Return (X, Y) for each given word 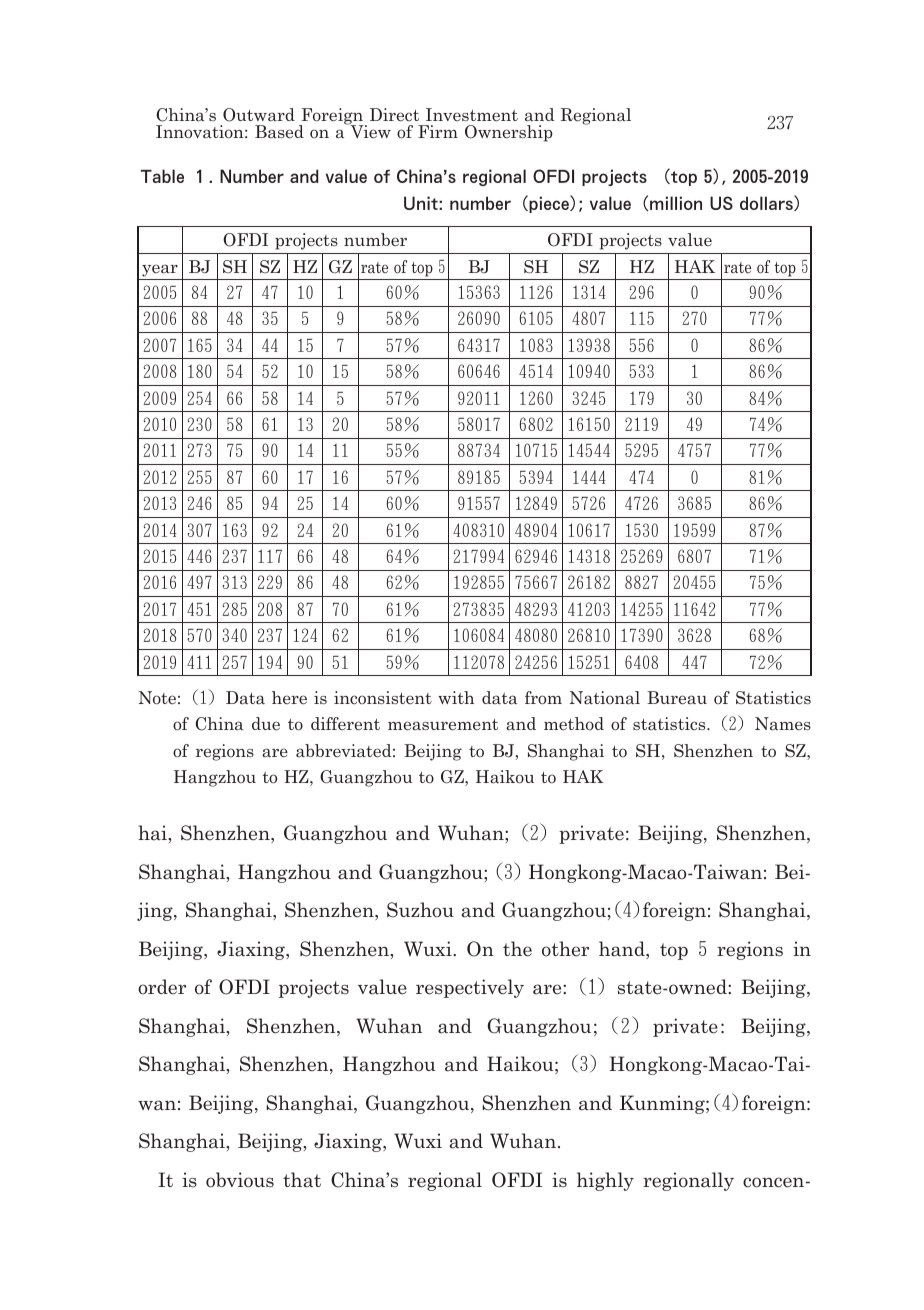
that (302, 1180)
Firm (438, 131)
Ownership (509, 133)
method (574, 724)
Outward (259, 115)
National (605, 698)
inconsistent (383, 697)
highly (605, 1181)
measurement (443, 725)
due (266, 723)
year (160, 270)
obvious (240, 1180)
